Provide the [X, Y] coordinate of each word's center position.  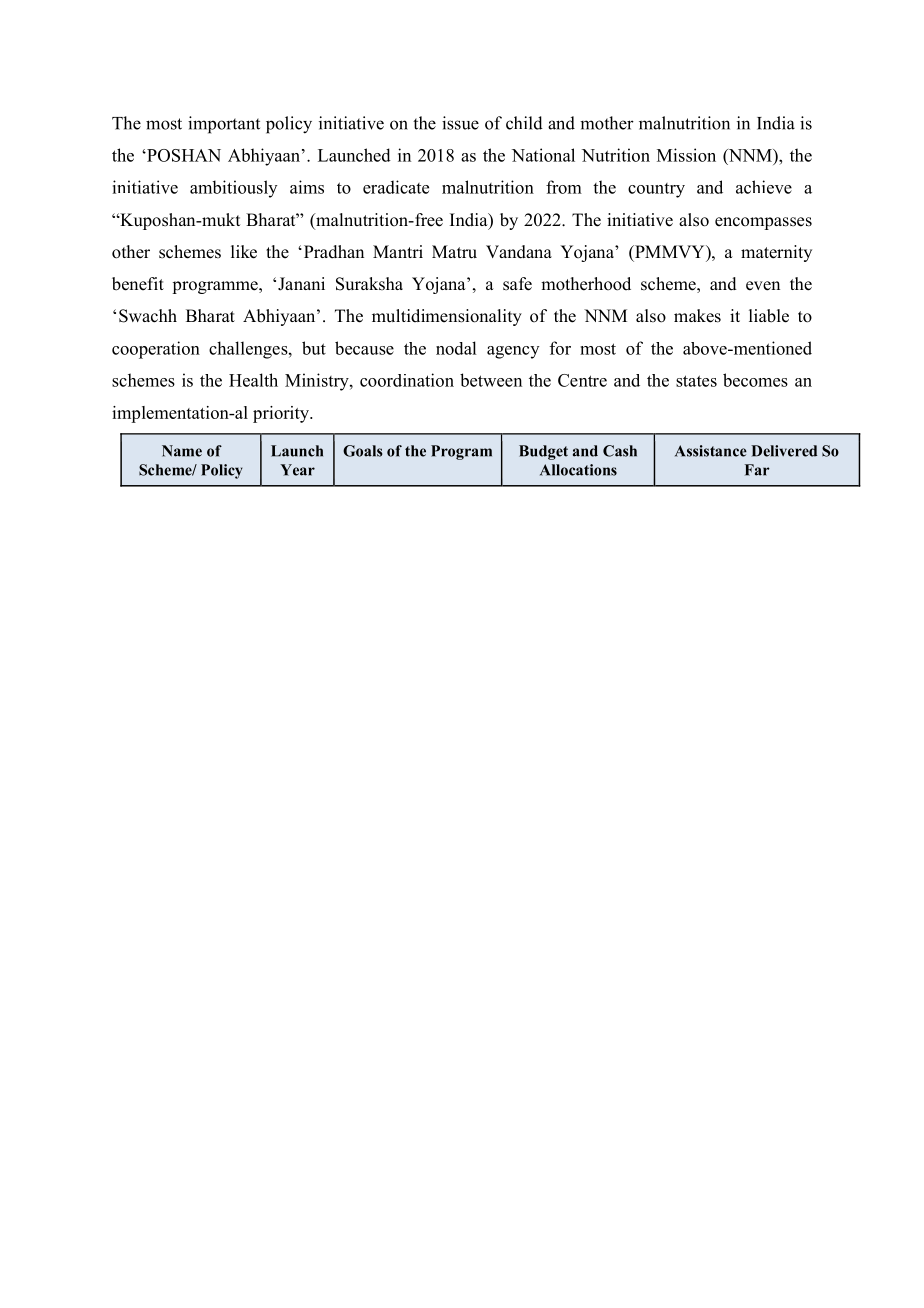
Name [182, 451]
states [696, 381]
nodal [456, 348]
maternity [776, 253]
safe [517, 284]
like [244, 252]
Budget [543, 452]
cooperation [156, 350]
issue [460, 123]
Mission [686, 155]
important [224, 125]
